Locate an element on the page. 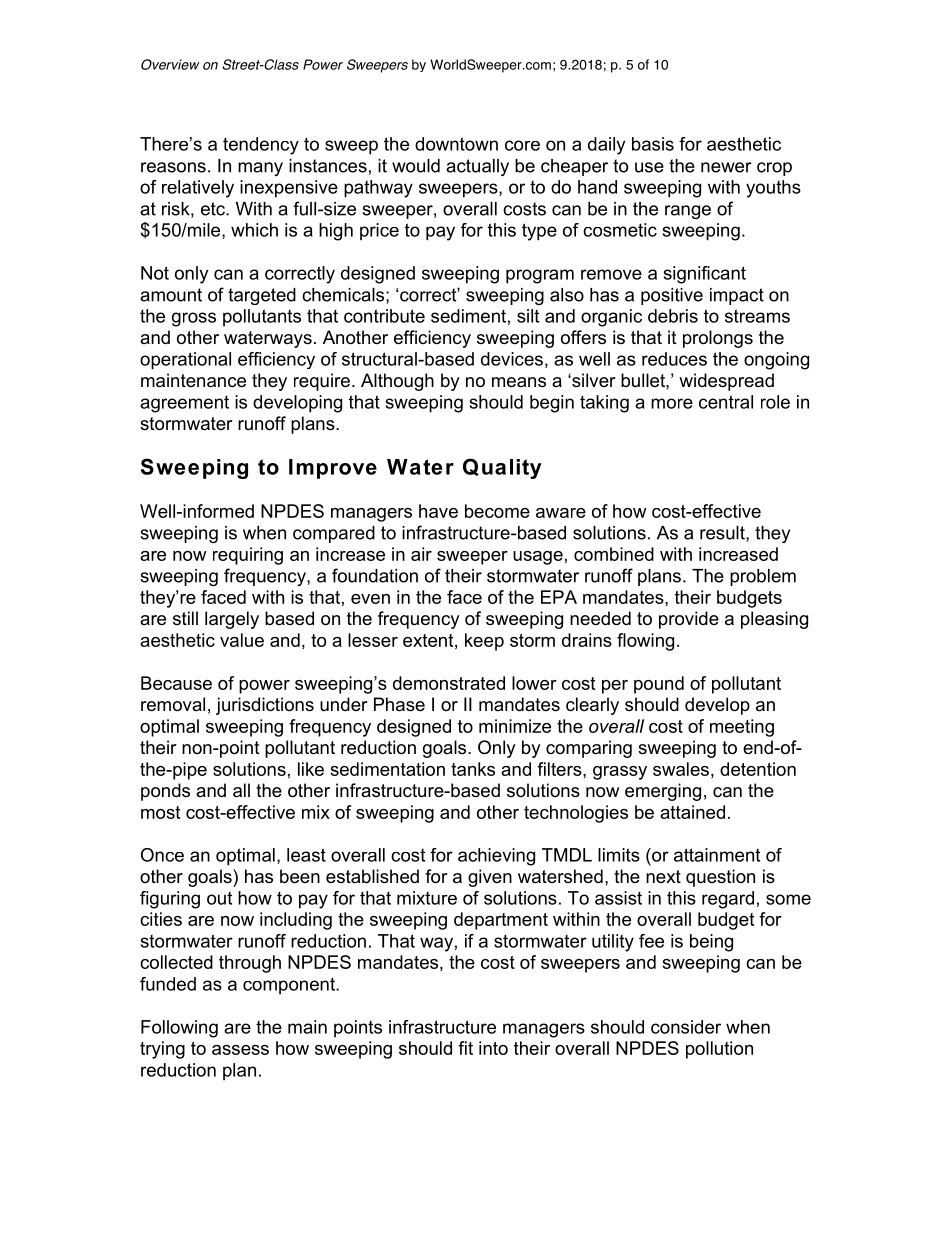 This page has height=1233, width=952. basis is located at coordinates (653, 144).
